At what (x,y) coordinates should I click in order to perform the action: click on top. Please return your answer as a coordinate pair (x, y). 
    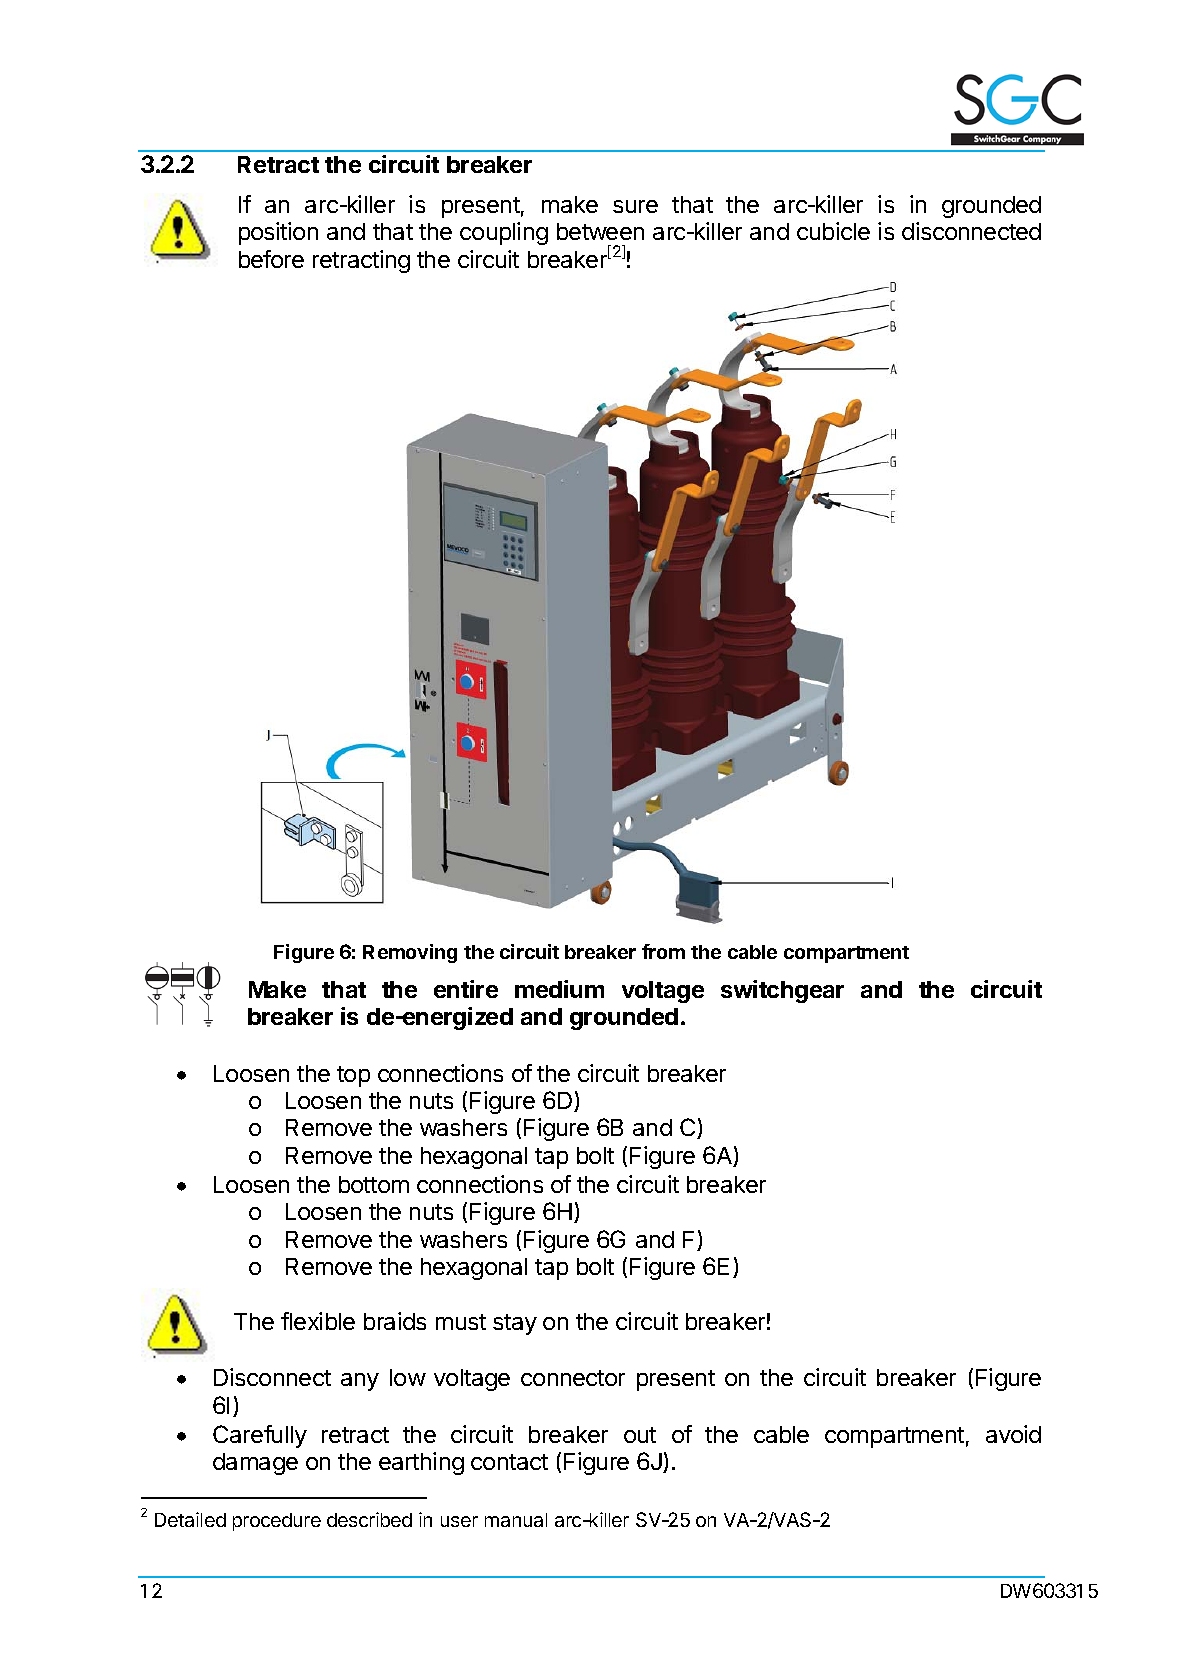
    Looking at the image, I should click on (353, 1076).
